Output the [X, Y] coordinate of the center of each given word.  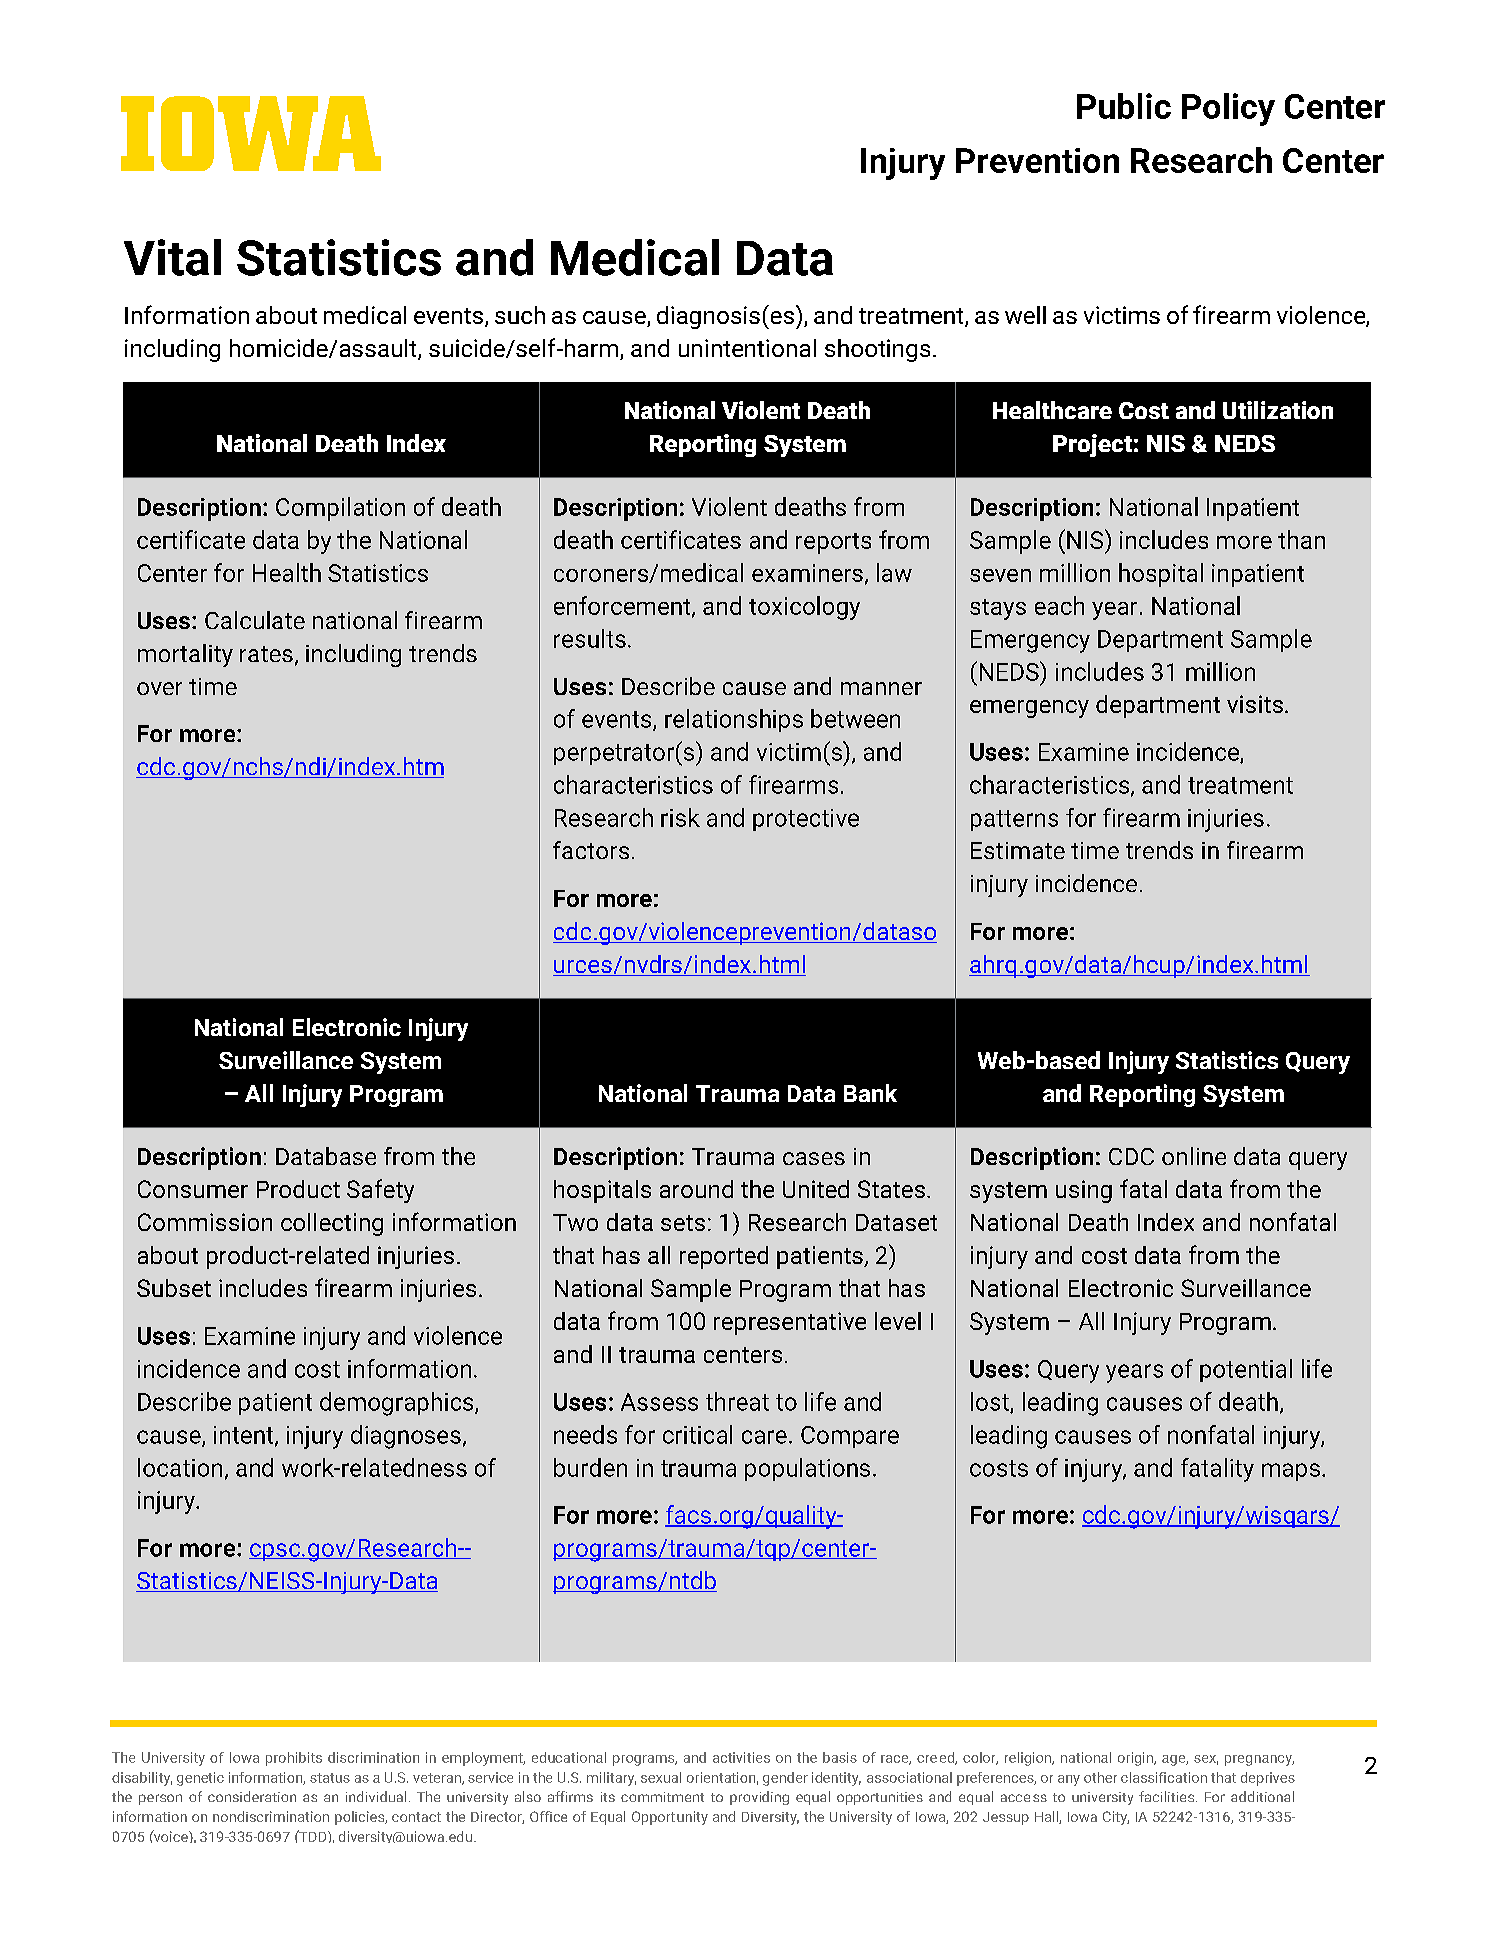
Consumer [193, 1189]
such [520, 315]
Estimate [1018, 850]
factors [591, 850]
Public [1124, 106]
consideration [252, 1796]
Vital [172, 257]
